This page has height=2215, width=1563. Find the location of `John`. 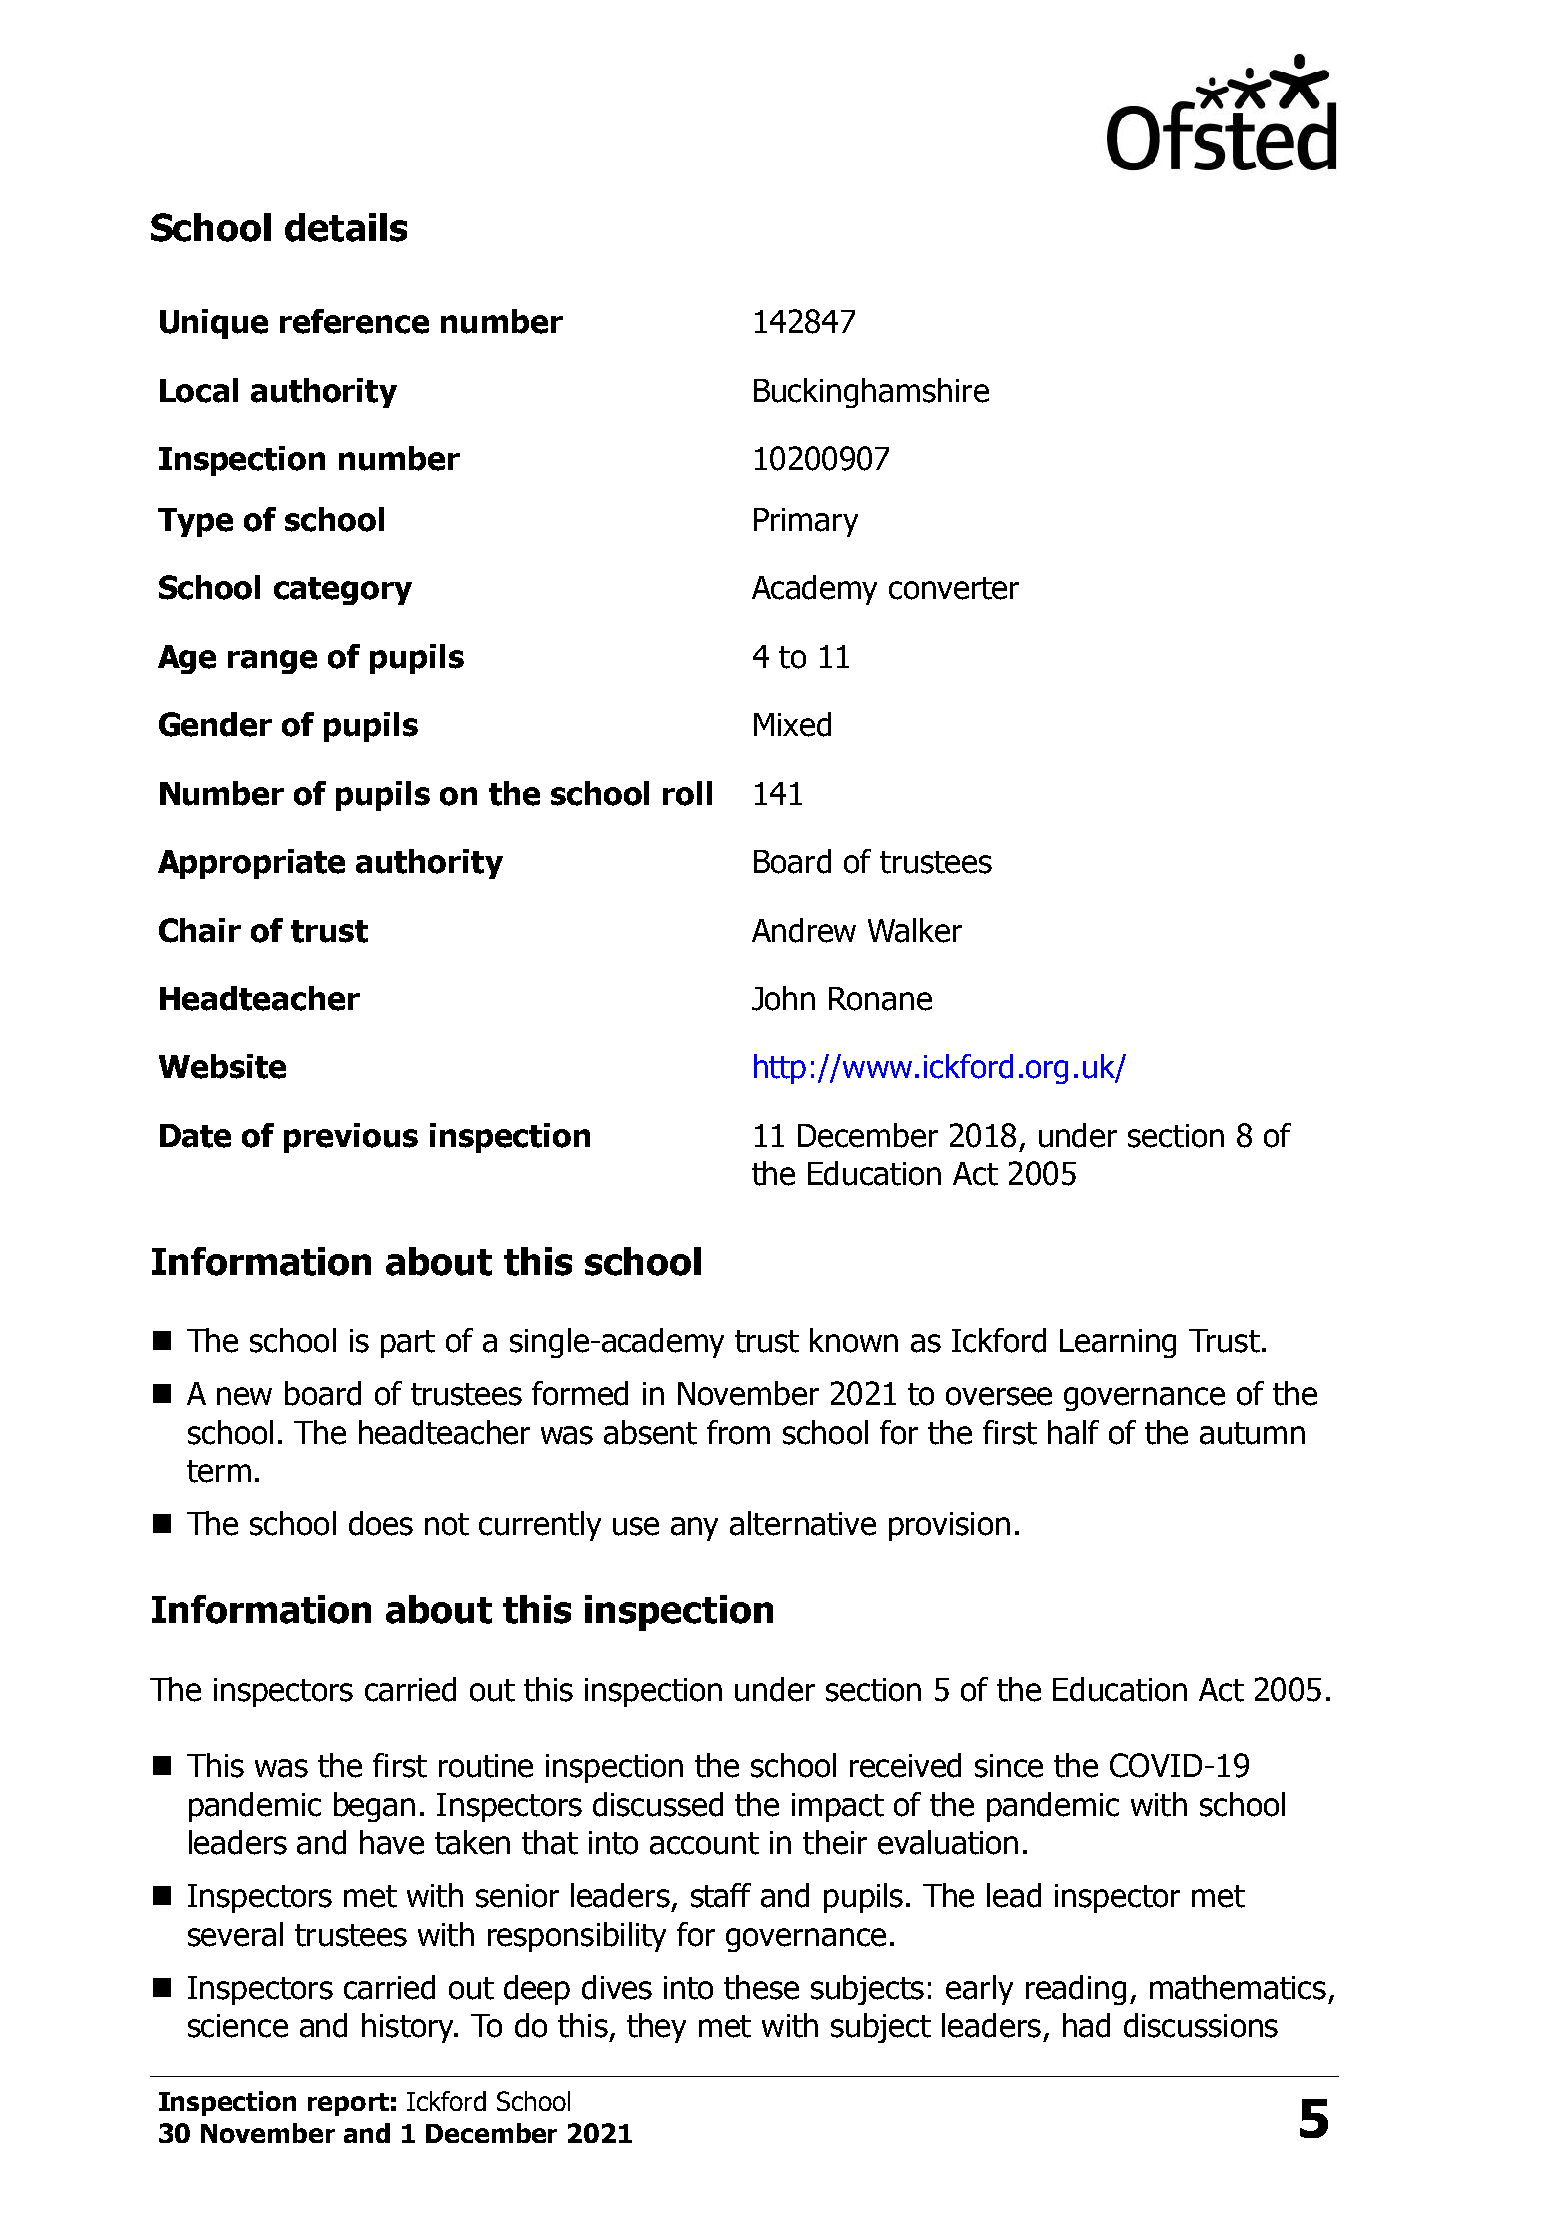

John is located at coordinates (783, 998).
